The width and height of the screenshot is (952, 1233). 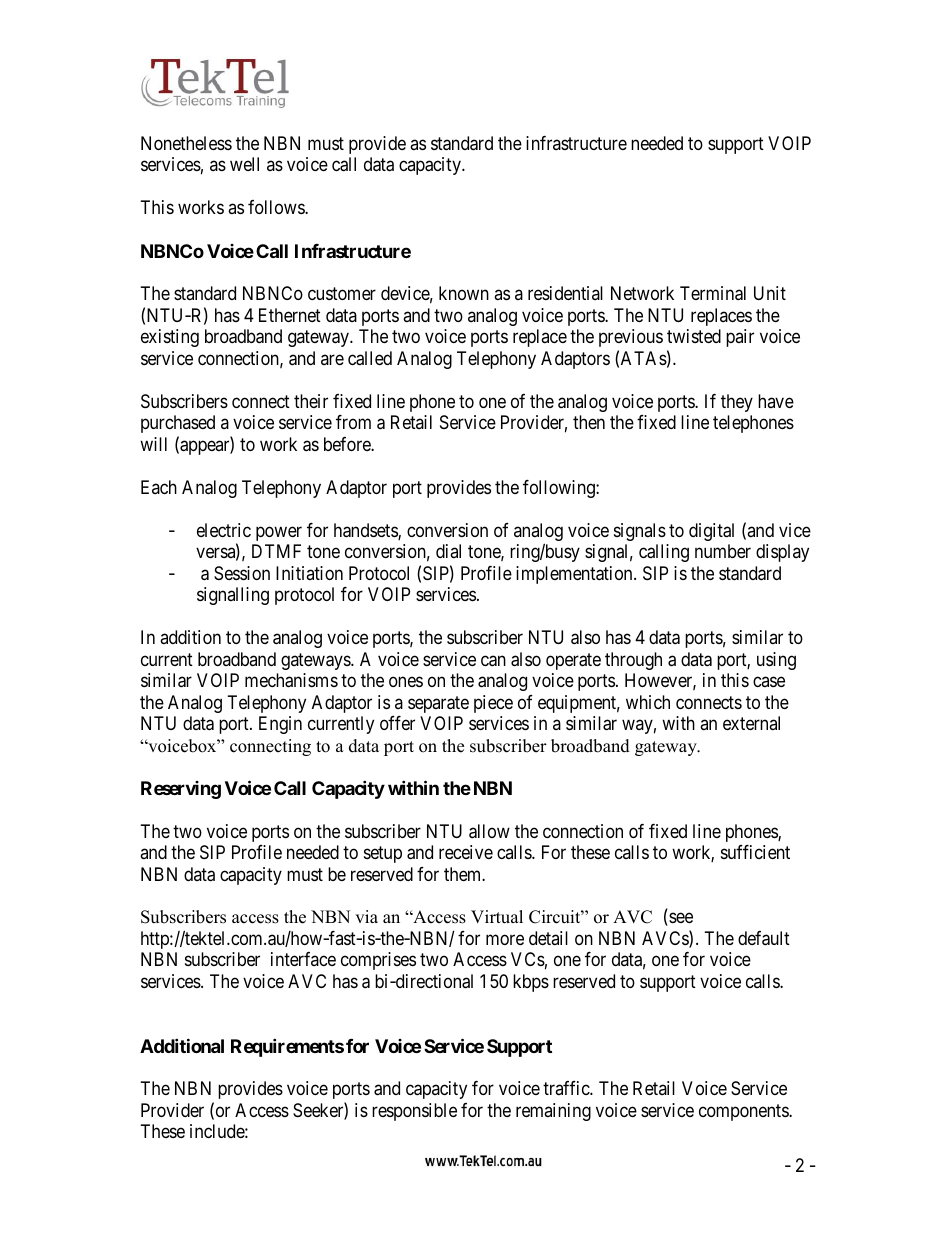 What do you see at coordinates (744, 1112) in the screenshot?
I see `components` at bounding box center [744, 1112].
